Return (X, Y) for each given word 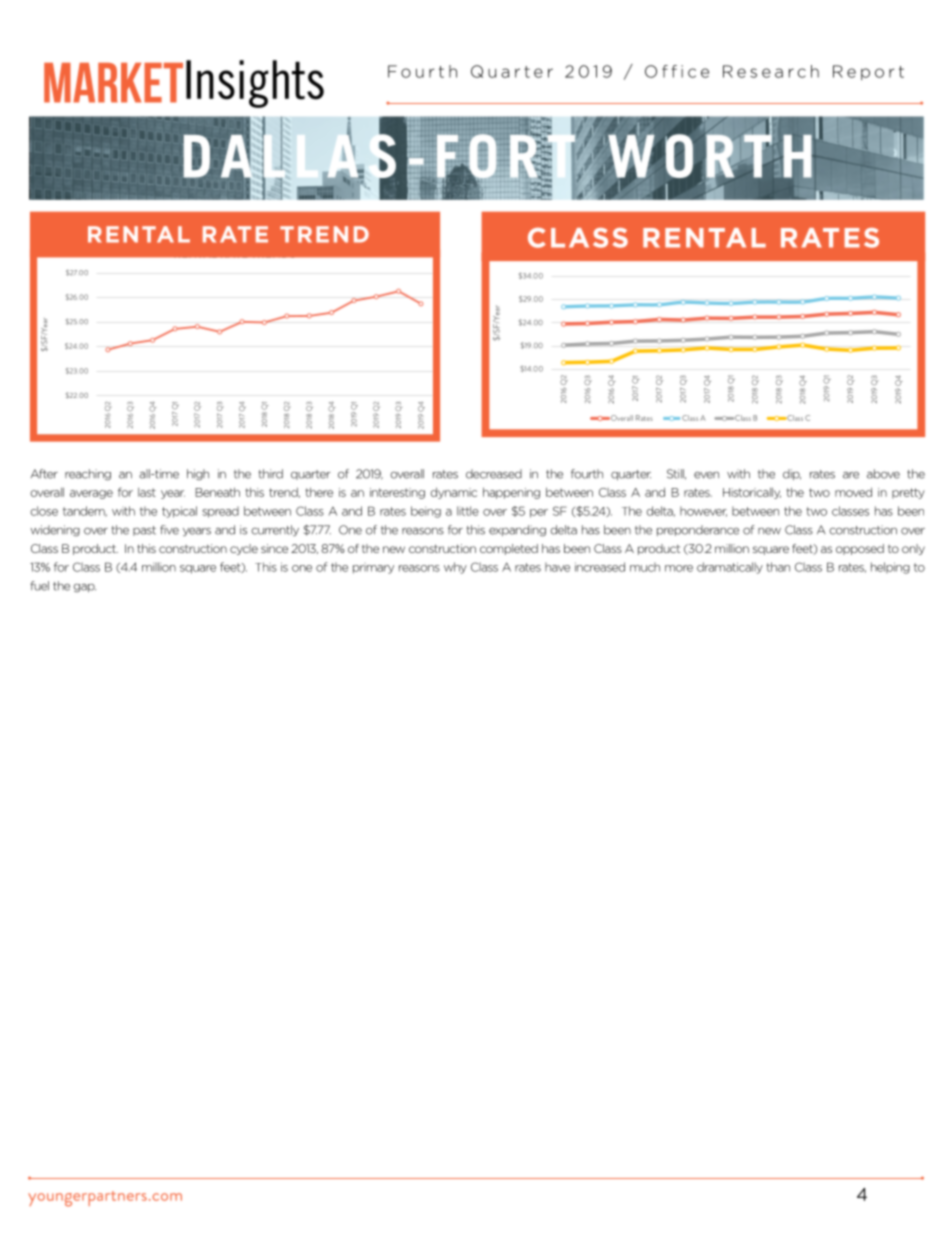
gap (85, 588)
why (455, 568)
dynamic (453, 493)
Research (771, 71)
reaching (88, 475)
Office (677, 71)
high (198, 475)
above (883, 474)
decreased (494, 474)
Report (868, 72)
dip (792, 474)
